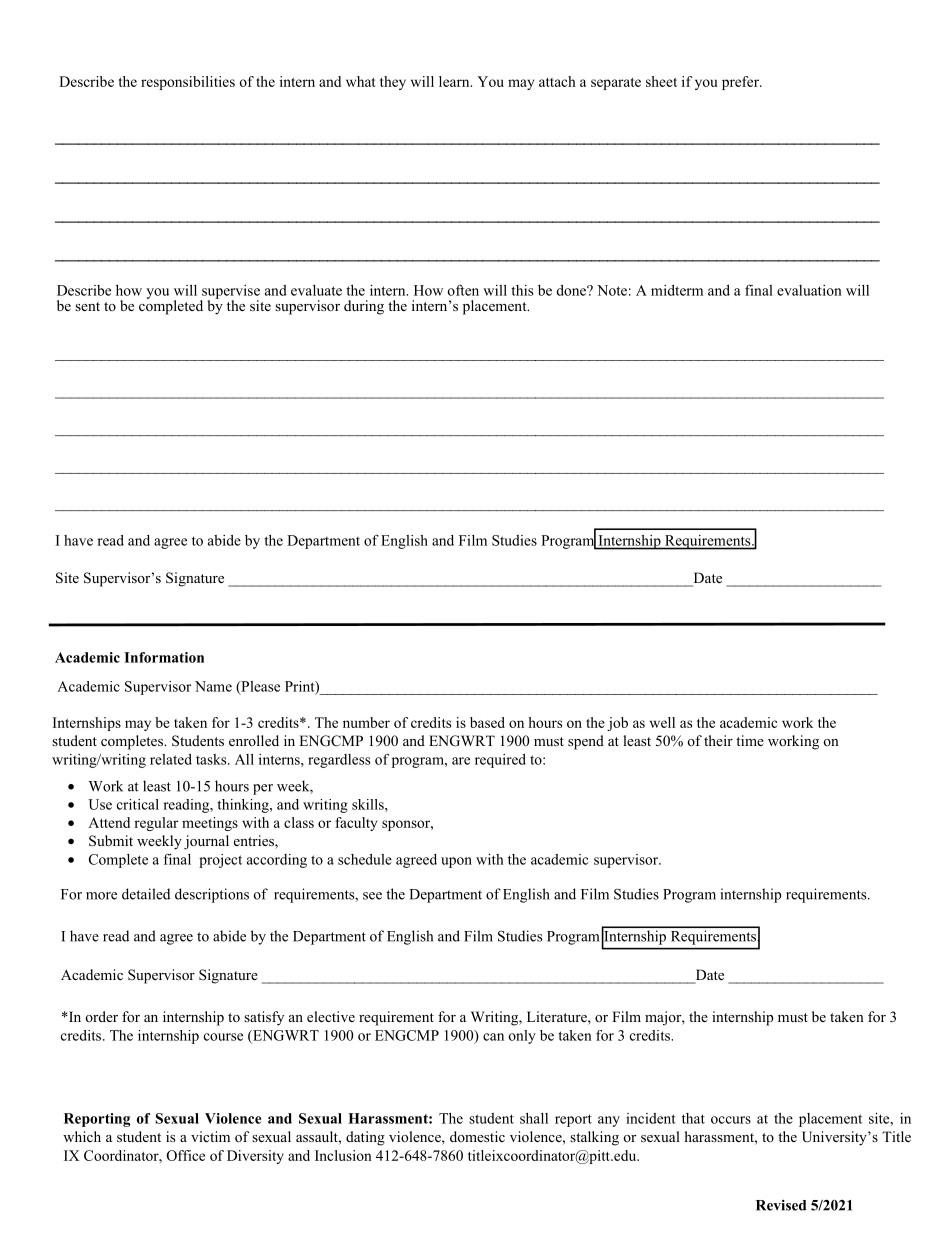  I want to click on domestic, so click(477, 1136).
